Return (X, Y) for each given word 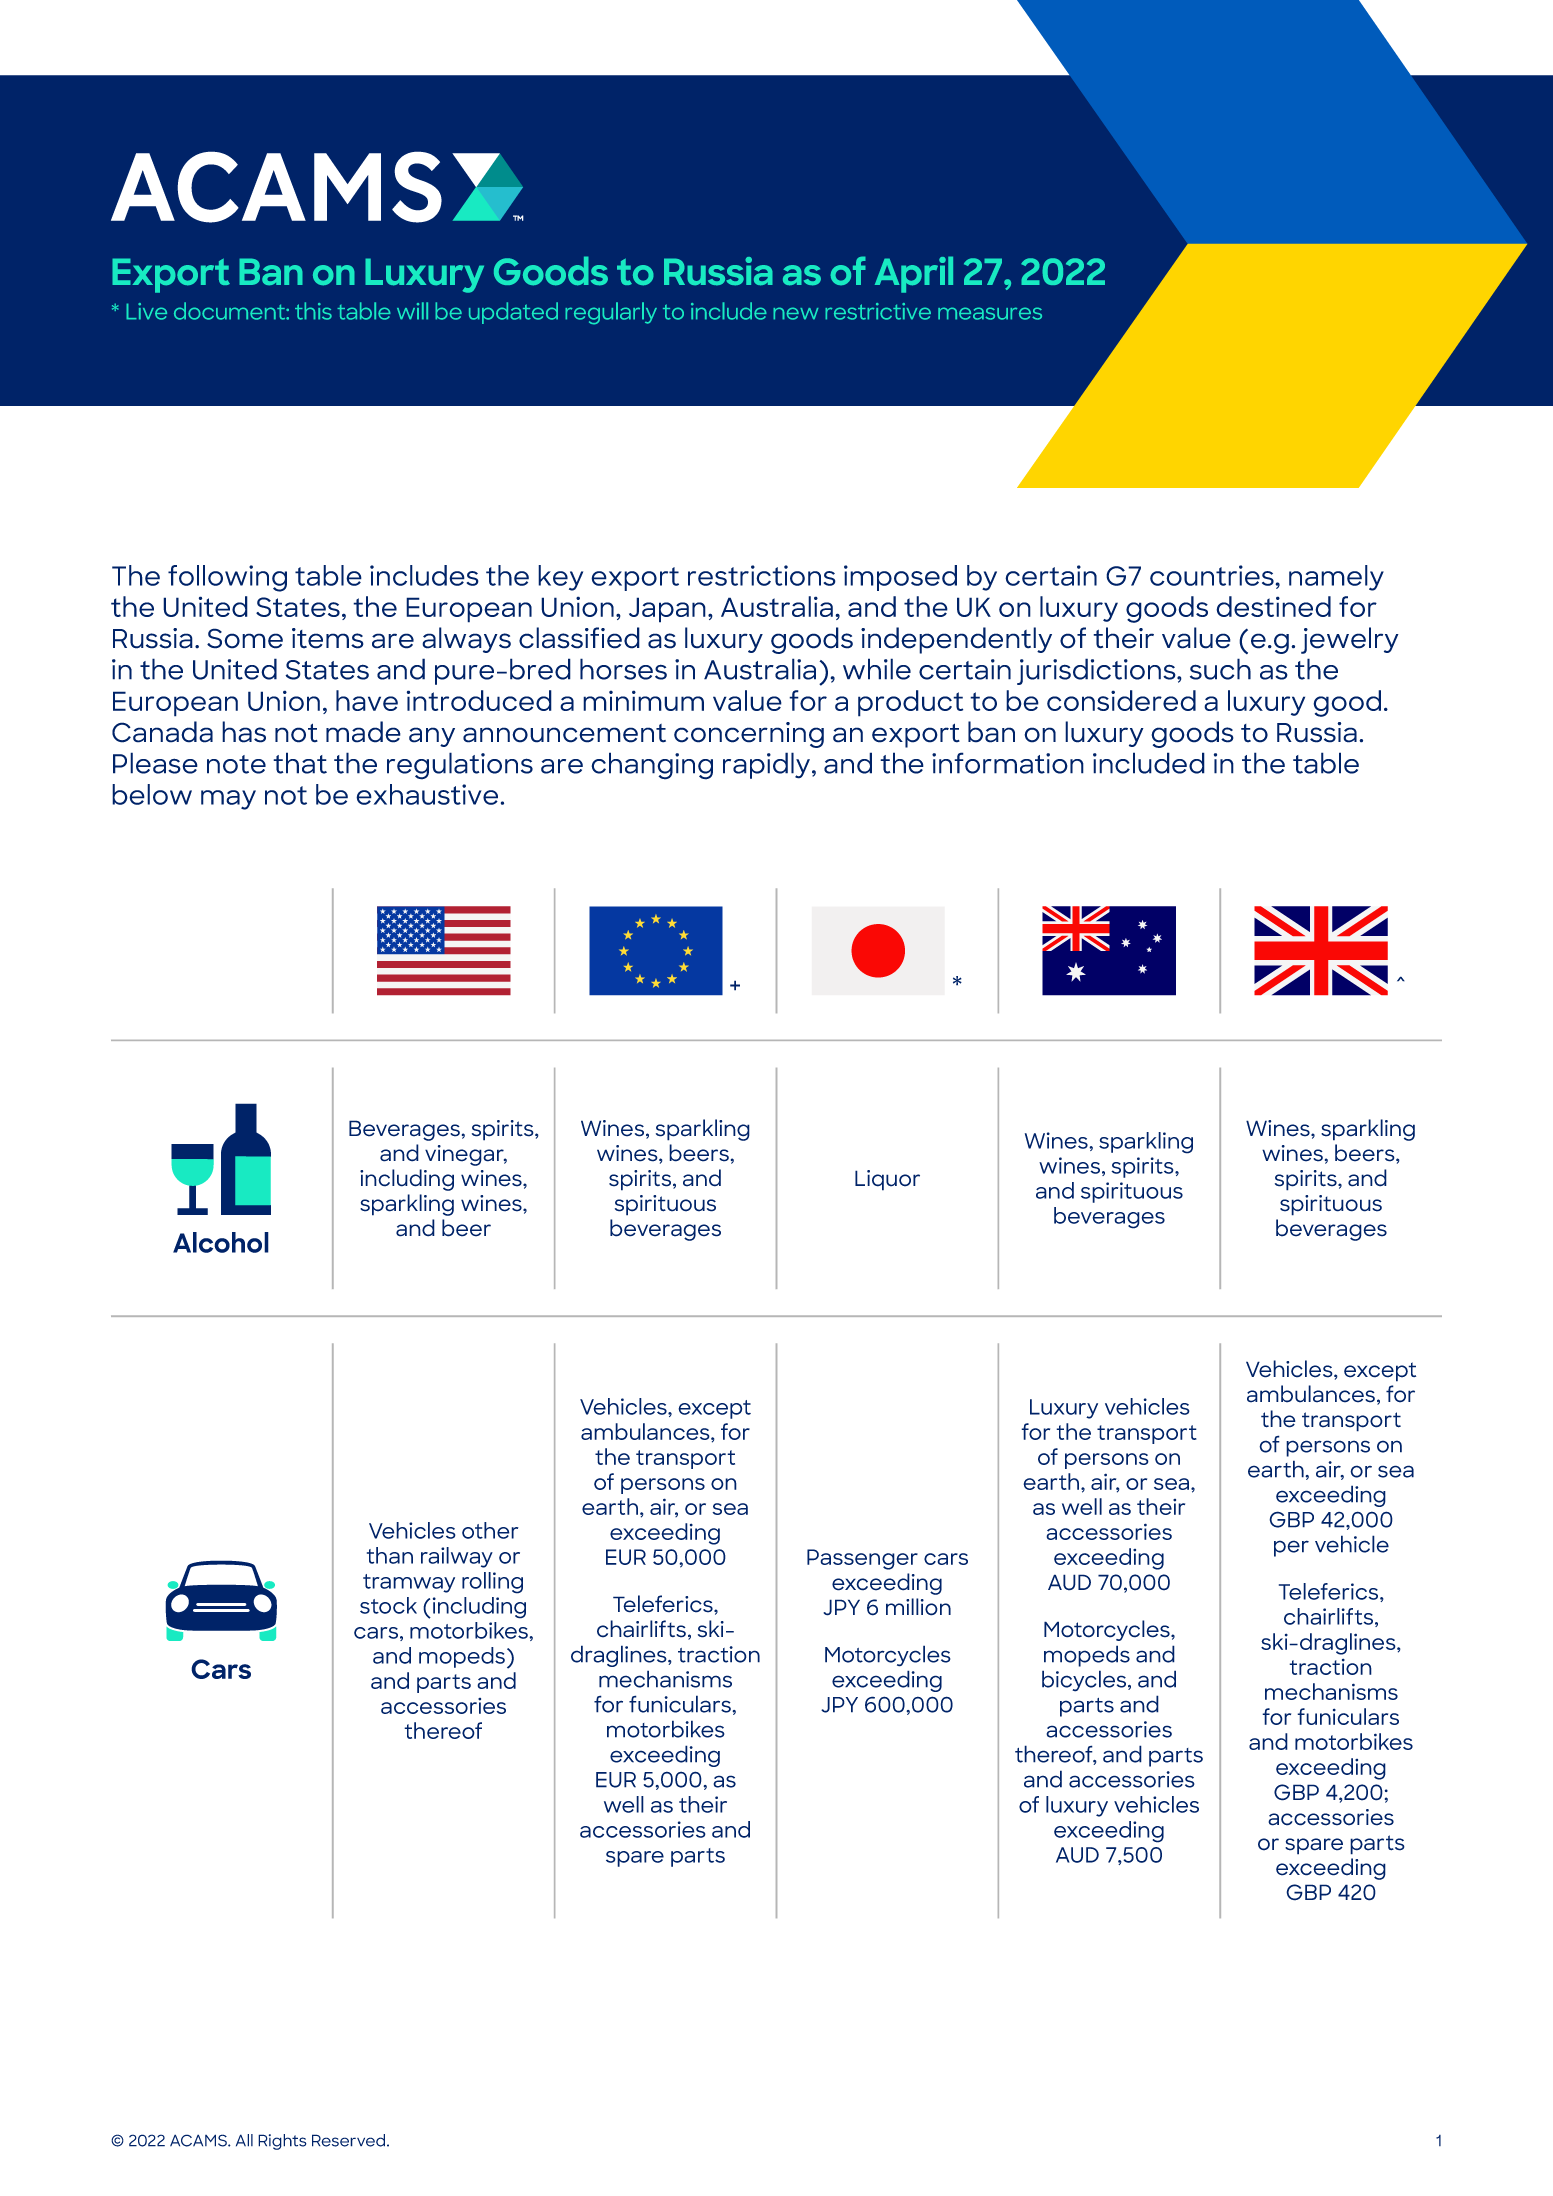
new (795, 313)
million (918, 1607)
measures (990, 313)
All (244, 2140)
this (313, 311)
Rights (282, 2142)
